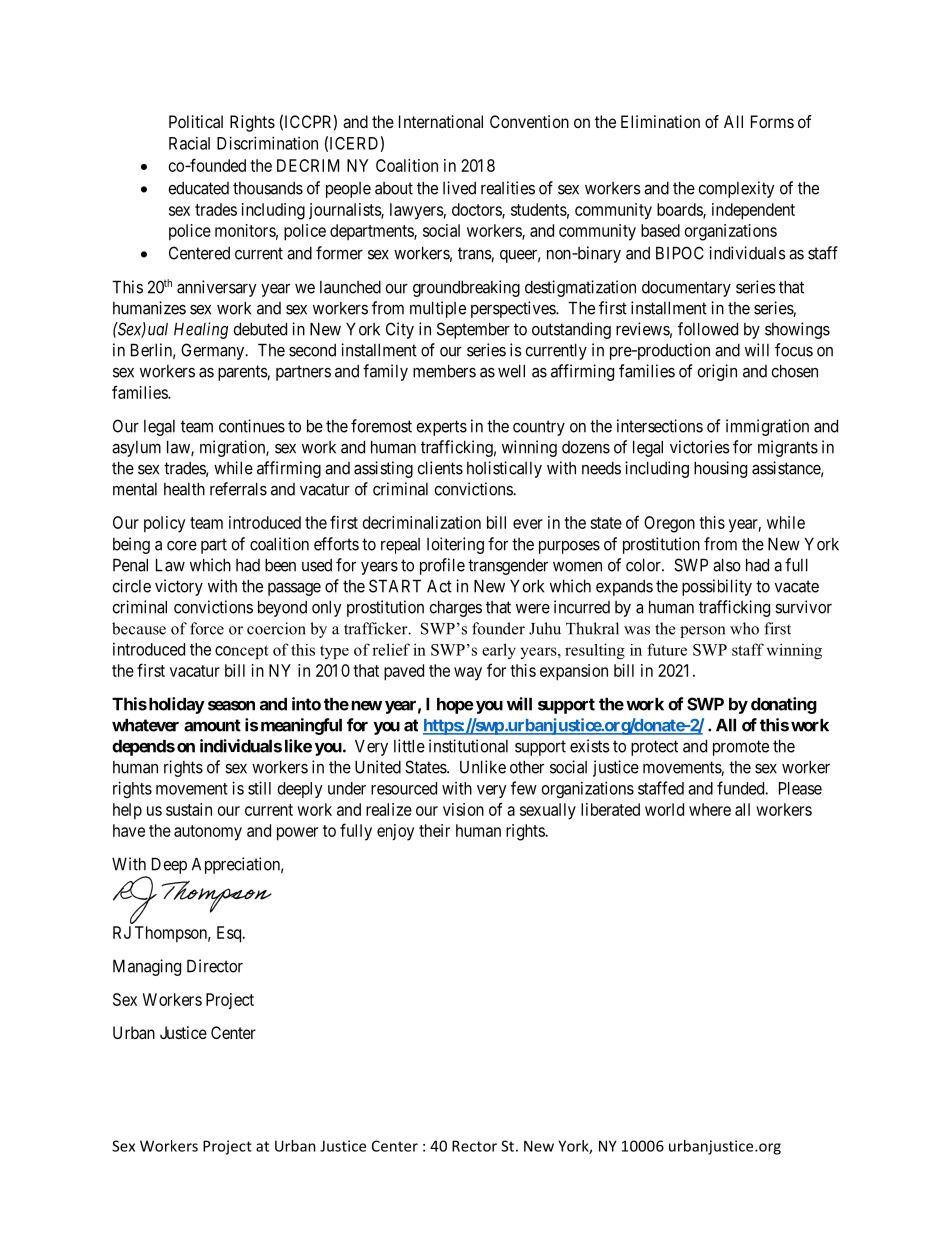 The image size is (952, 1233). Describe the element at coordinates (230, 934) in the screenshot. I see `Esq` at that location.
